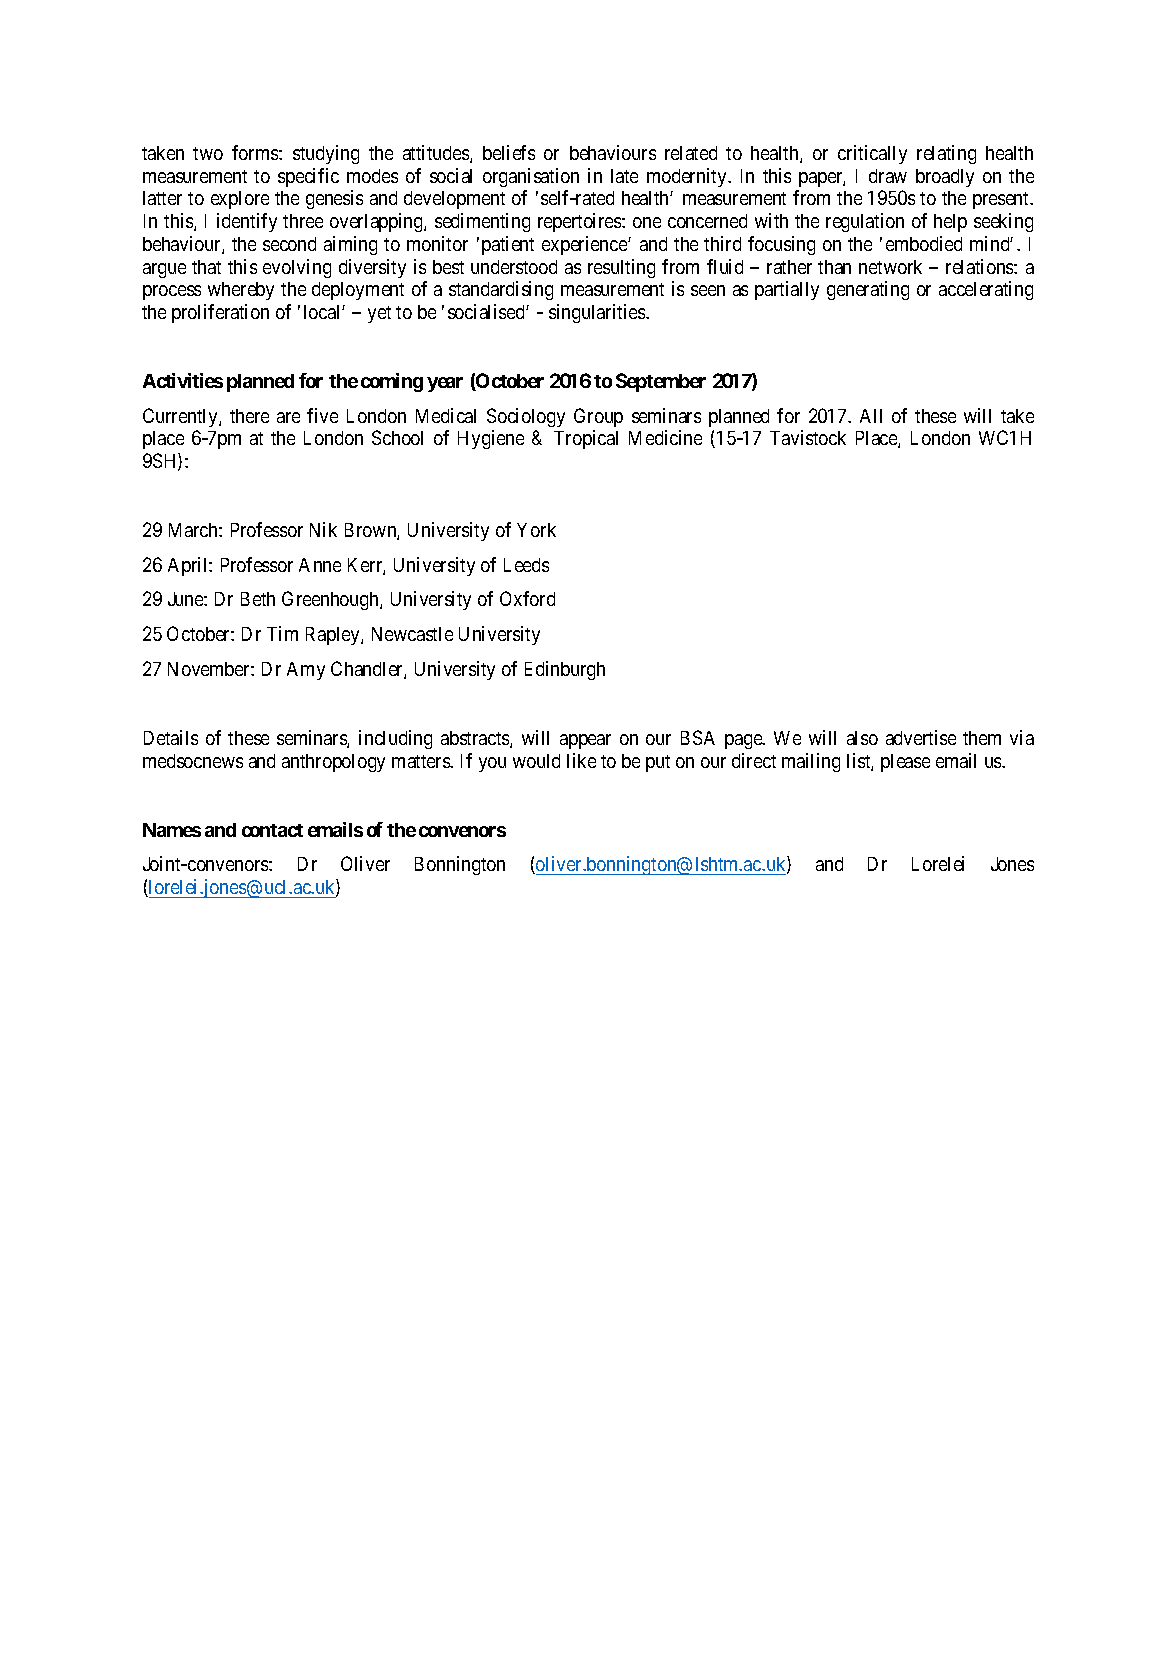  Describe the element at coordinates (921, 737) in the screenshot. I see `advertise` at that location.
